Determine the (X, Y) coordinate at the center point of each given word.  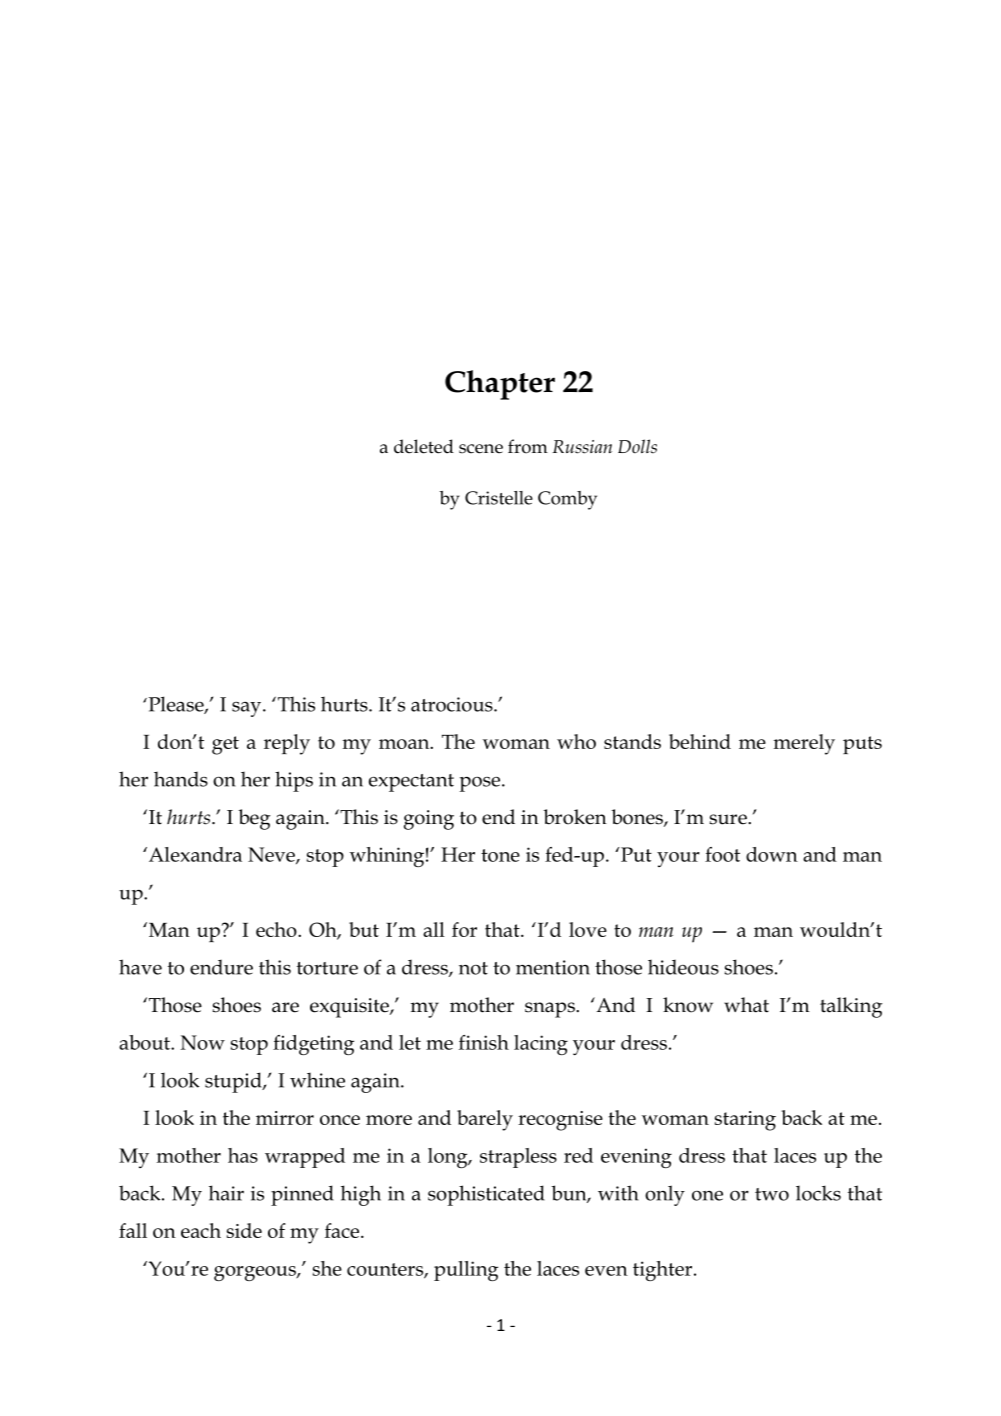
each (201, 1230)
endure (221, 967)
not (473, 968)
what (746, 1005)
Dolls (637, 446)
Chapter (500, 385)
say (248, 709)
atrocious (453, 704)
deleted (424, 446)
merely (804, 744)
